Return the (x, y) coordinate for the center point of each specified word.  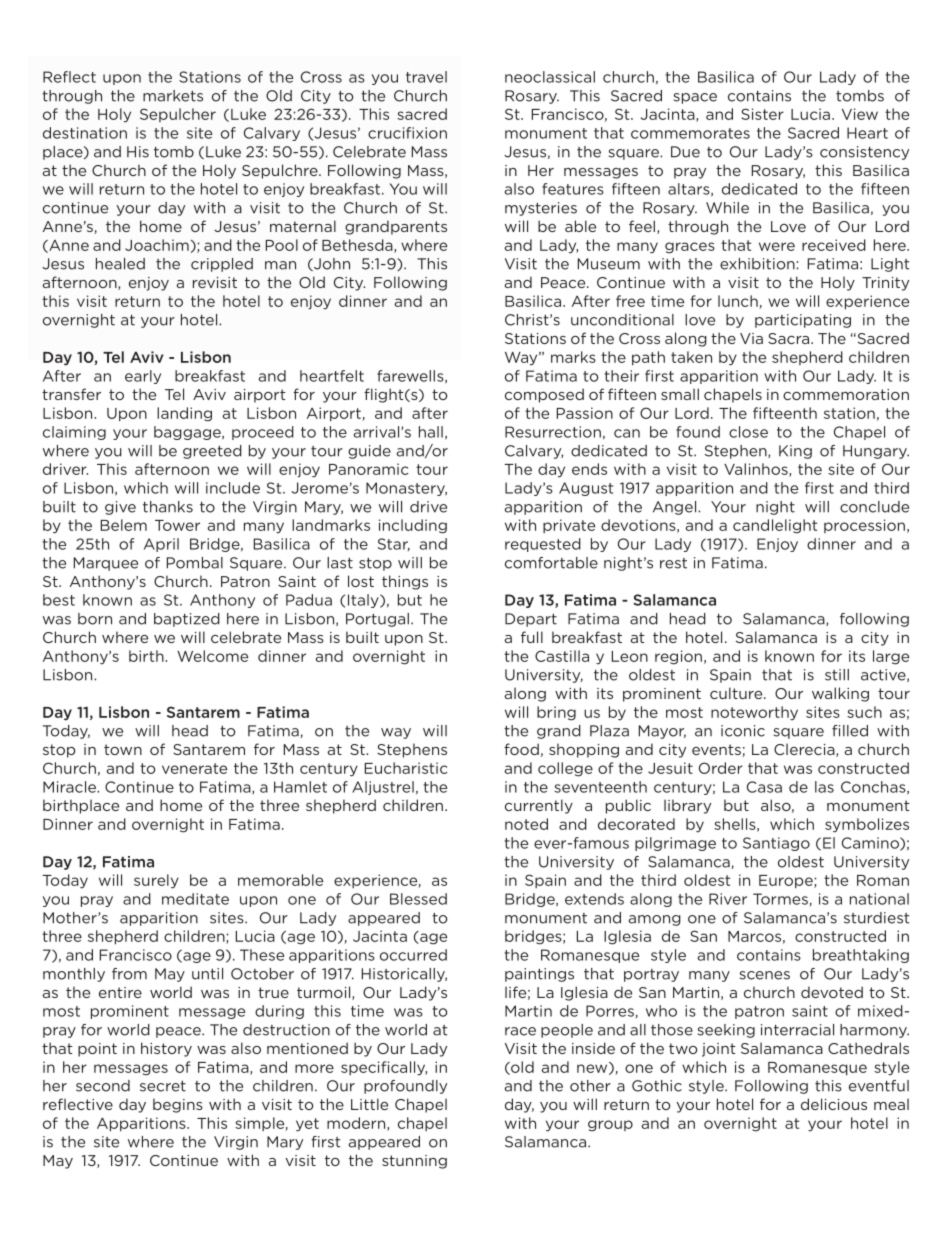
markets (173, 96)
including (413, 526)
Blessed (418, 899)
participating (803, 321)
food (521, 749)
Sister (762, 114)
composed (544, 395)
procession (864, 526)
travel (426, 77)
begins (178, 1105)
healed (120, 264)
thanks (168, 507)
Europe (787, 881)
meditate (195, 899)
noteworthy (754, 713)
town (123, 749)
